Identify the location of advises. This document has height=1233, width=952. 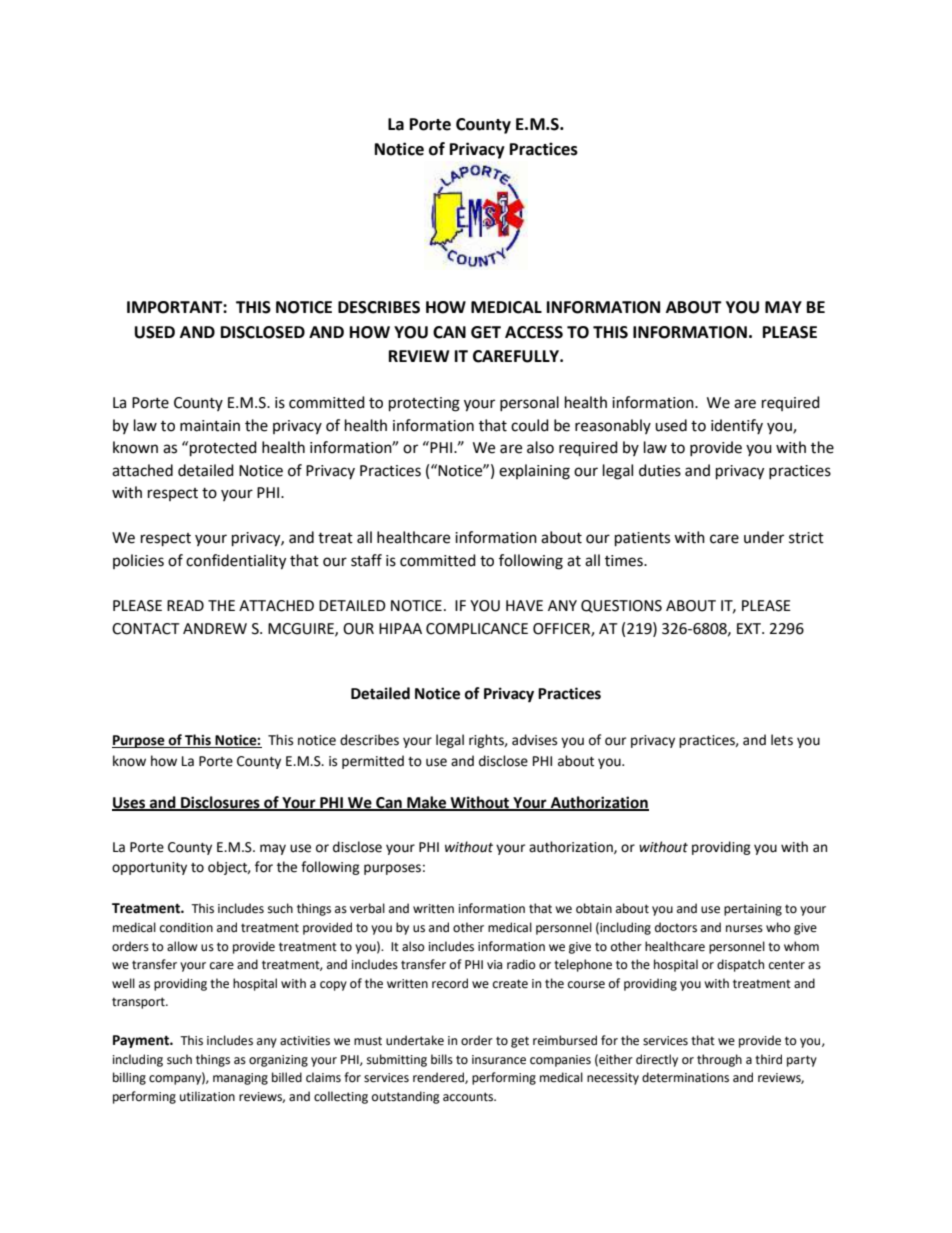
(534, 740).
